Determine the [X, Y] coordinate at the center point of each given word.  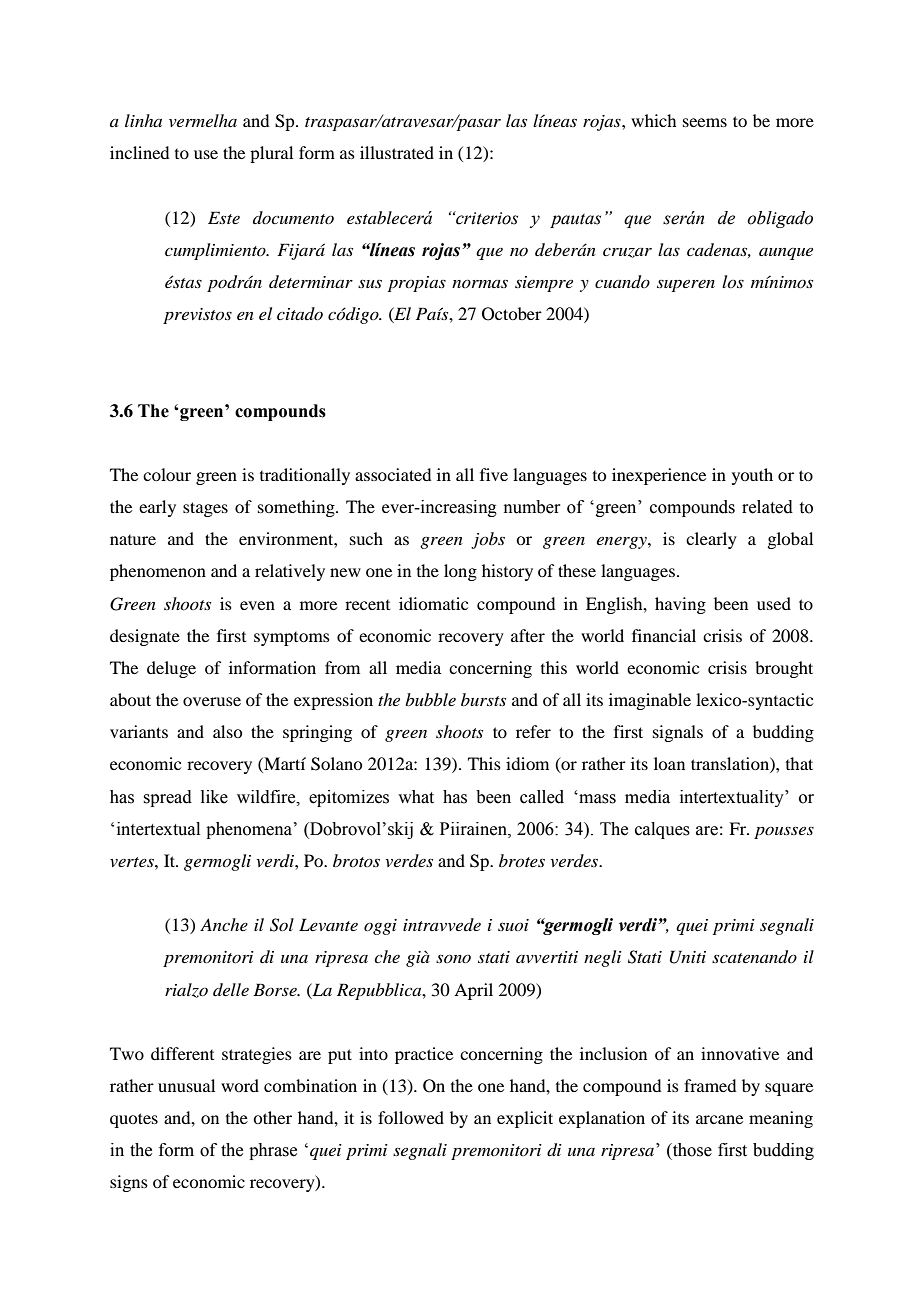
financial [664, 635]
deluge [171, 669]
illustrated [397, 152]
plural [271, 154]
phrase [273, 1151]
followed [411, 1117]
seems [705, 122]
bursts [483, 699]
